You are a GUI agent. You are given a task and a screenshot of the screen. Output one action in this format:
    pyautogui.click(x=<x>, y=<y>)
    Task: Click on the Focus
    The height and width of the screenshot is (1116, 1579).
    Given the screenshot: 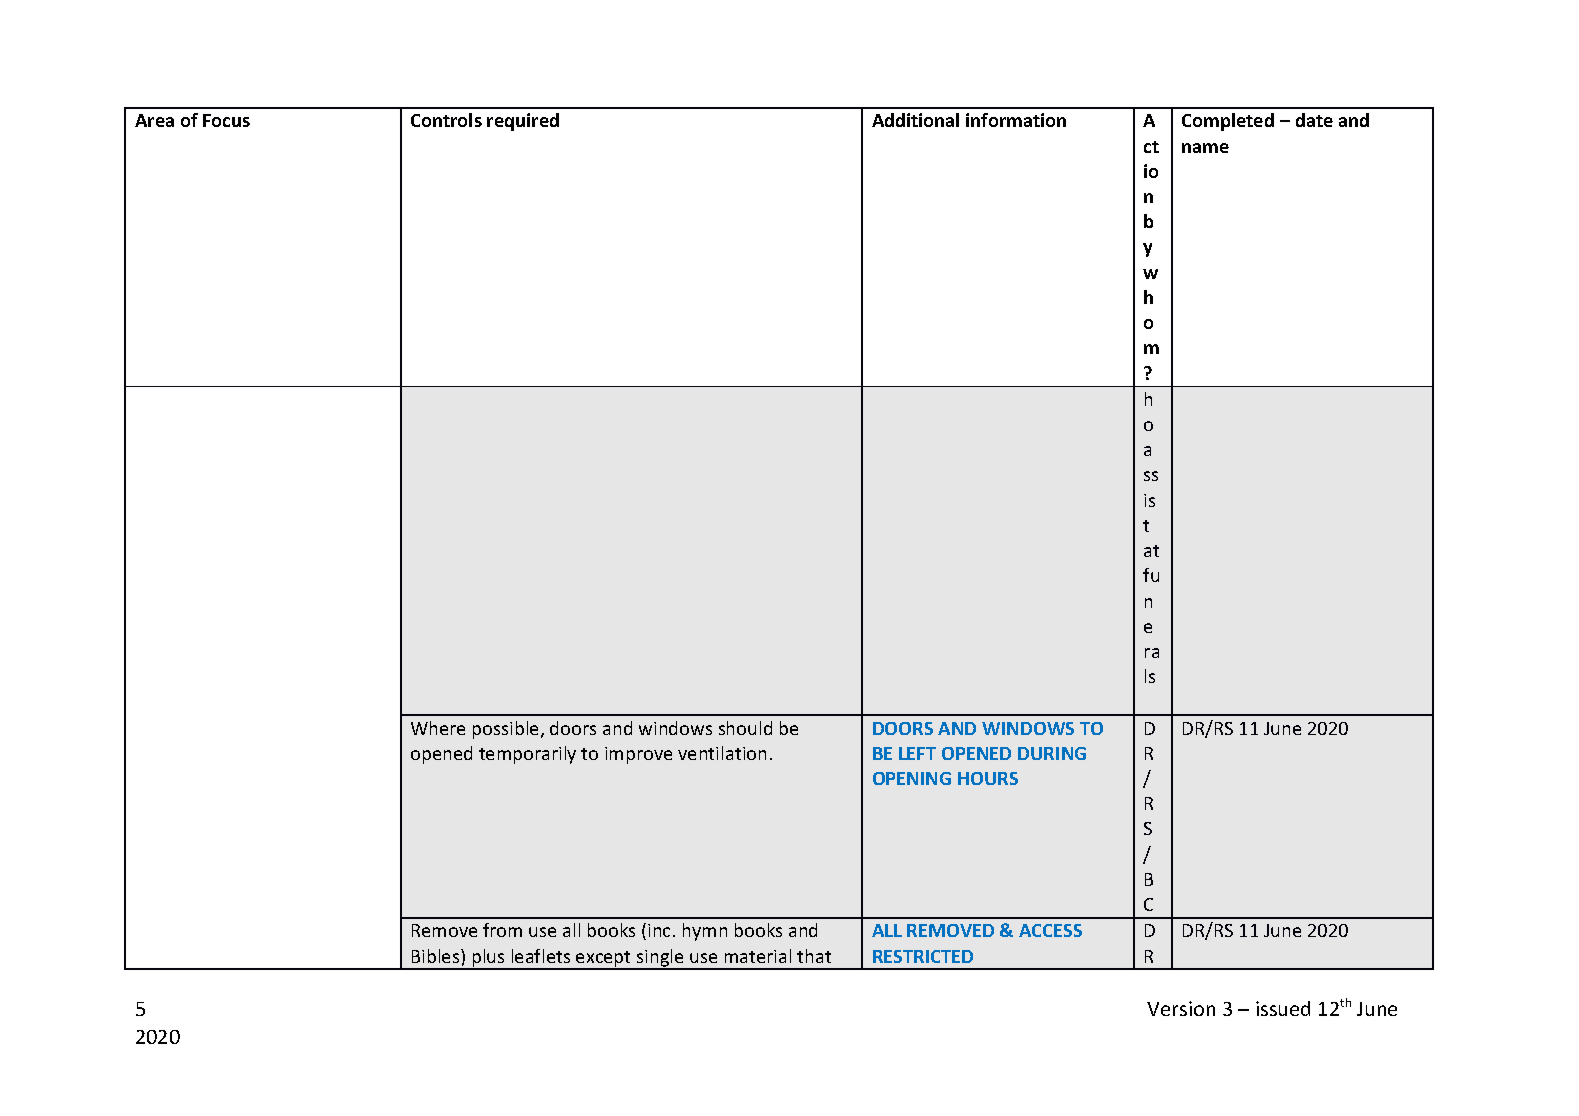 What is the action you would take?
    pyautogui.click(x=226, y=120)
